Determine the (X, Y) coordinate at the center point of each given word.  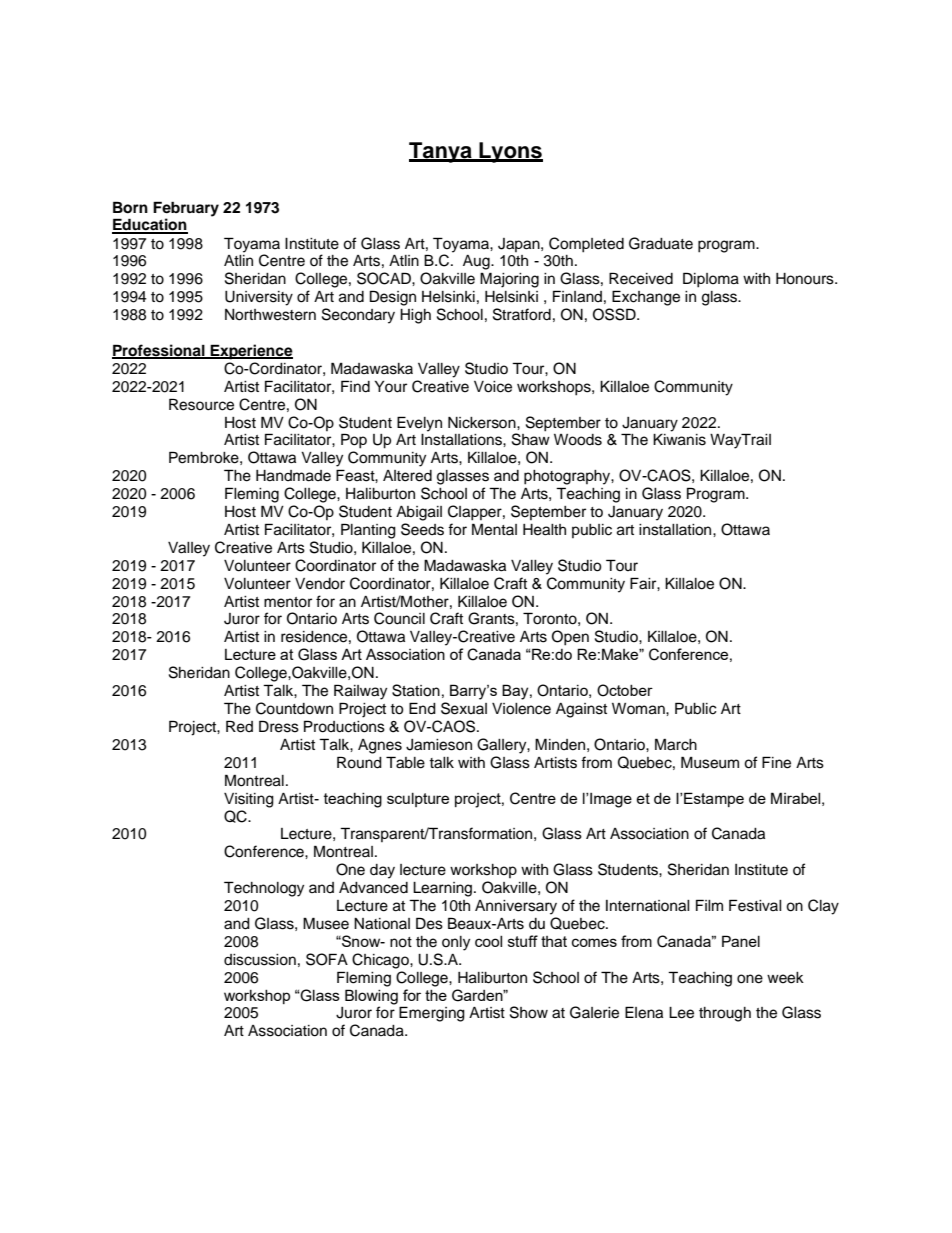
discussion (260, 960)
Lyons (510, 152)
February (186, 209)
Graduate (661, 243)
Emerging (432, 1014)
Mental (494, 529)
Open (570, 638)
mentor (288, 602)
